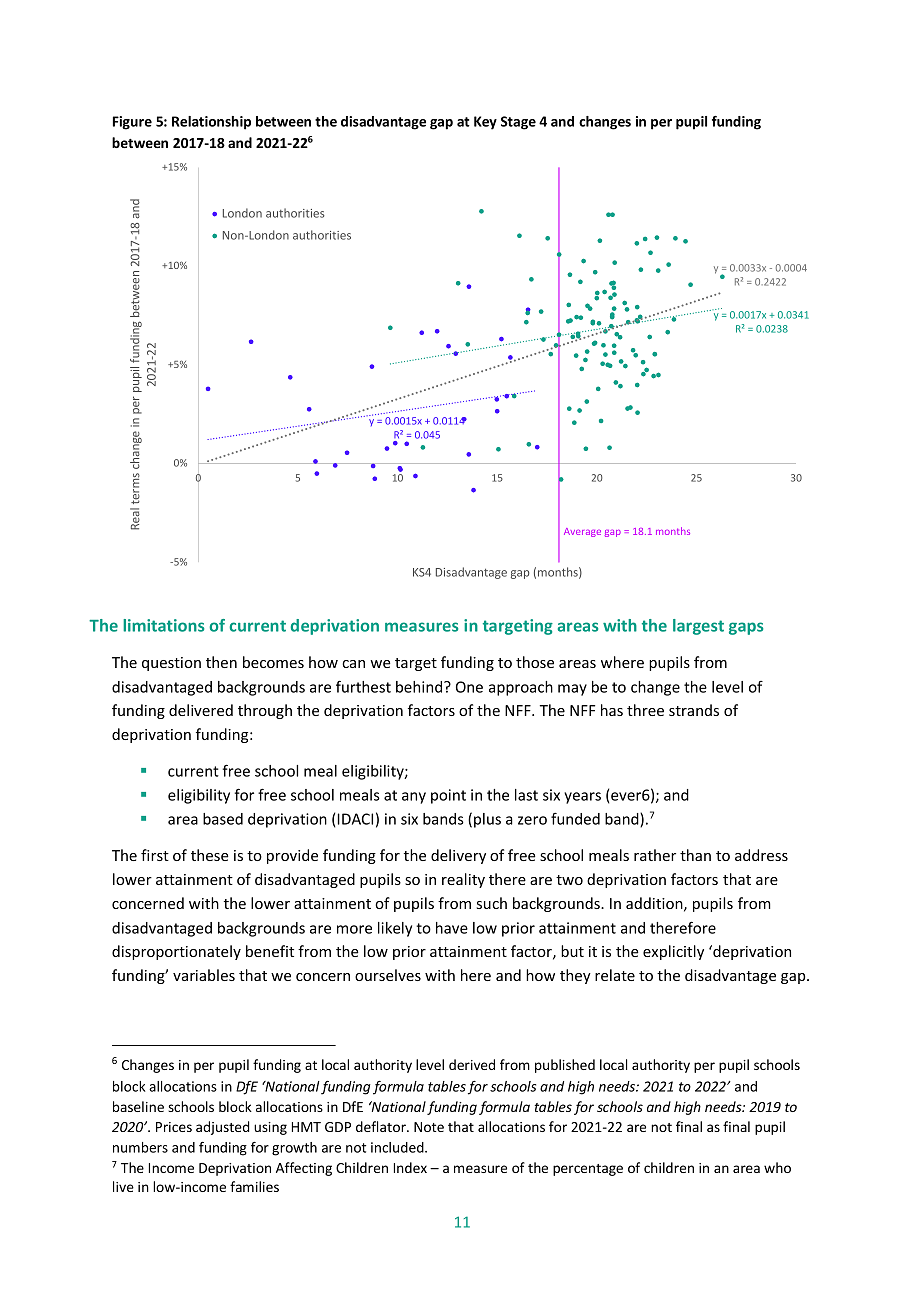  Describe the element at coordinates (695, 855) in the screenshot. I see `than` at that location.
